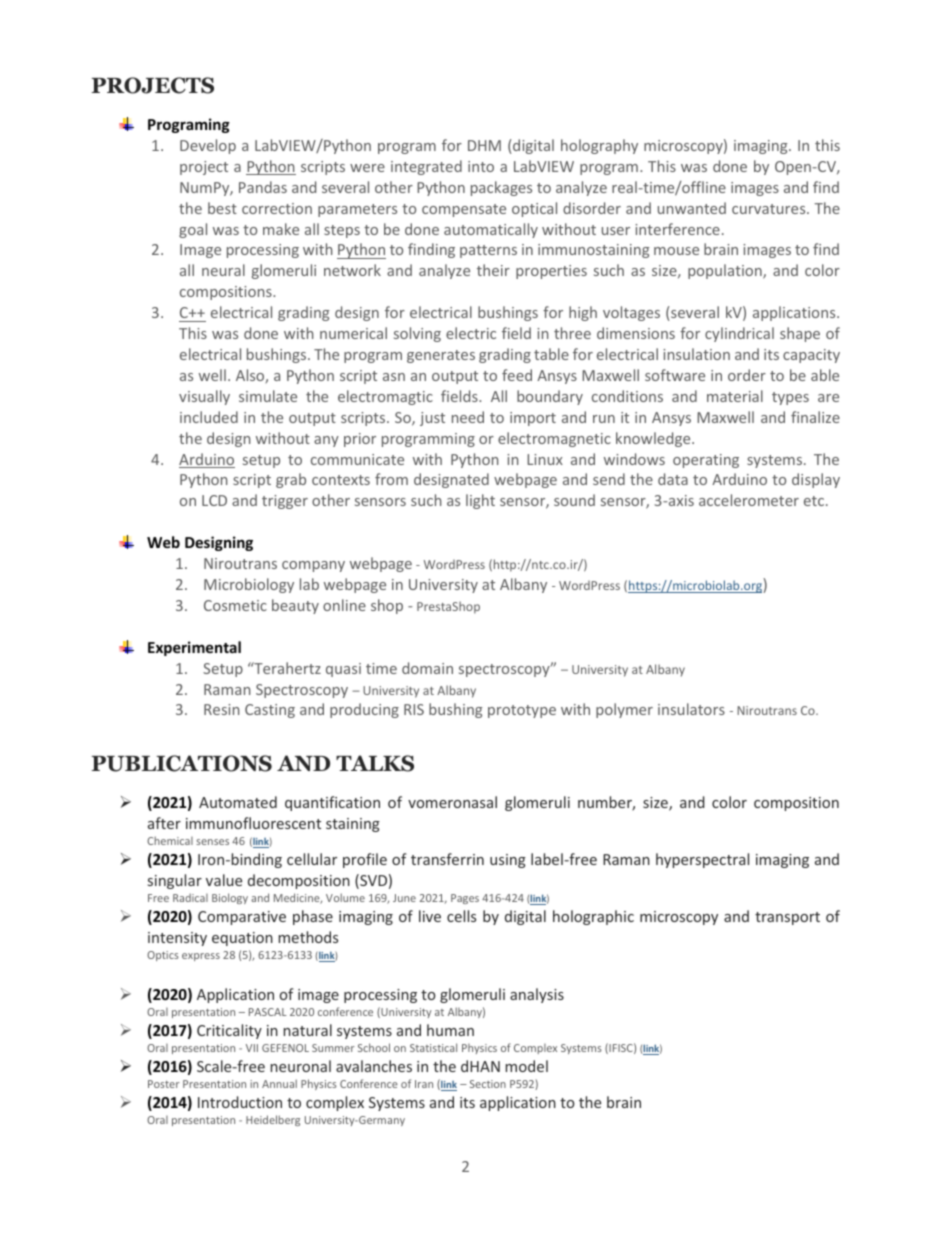  I want to click on need, so click(468, 417).
